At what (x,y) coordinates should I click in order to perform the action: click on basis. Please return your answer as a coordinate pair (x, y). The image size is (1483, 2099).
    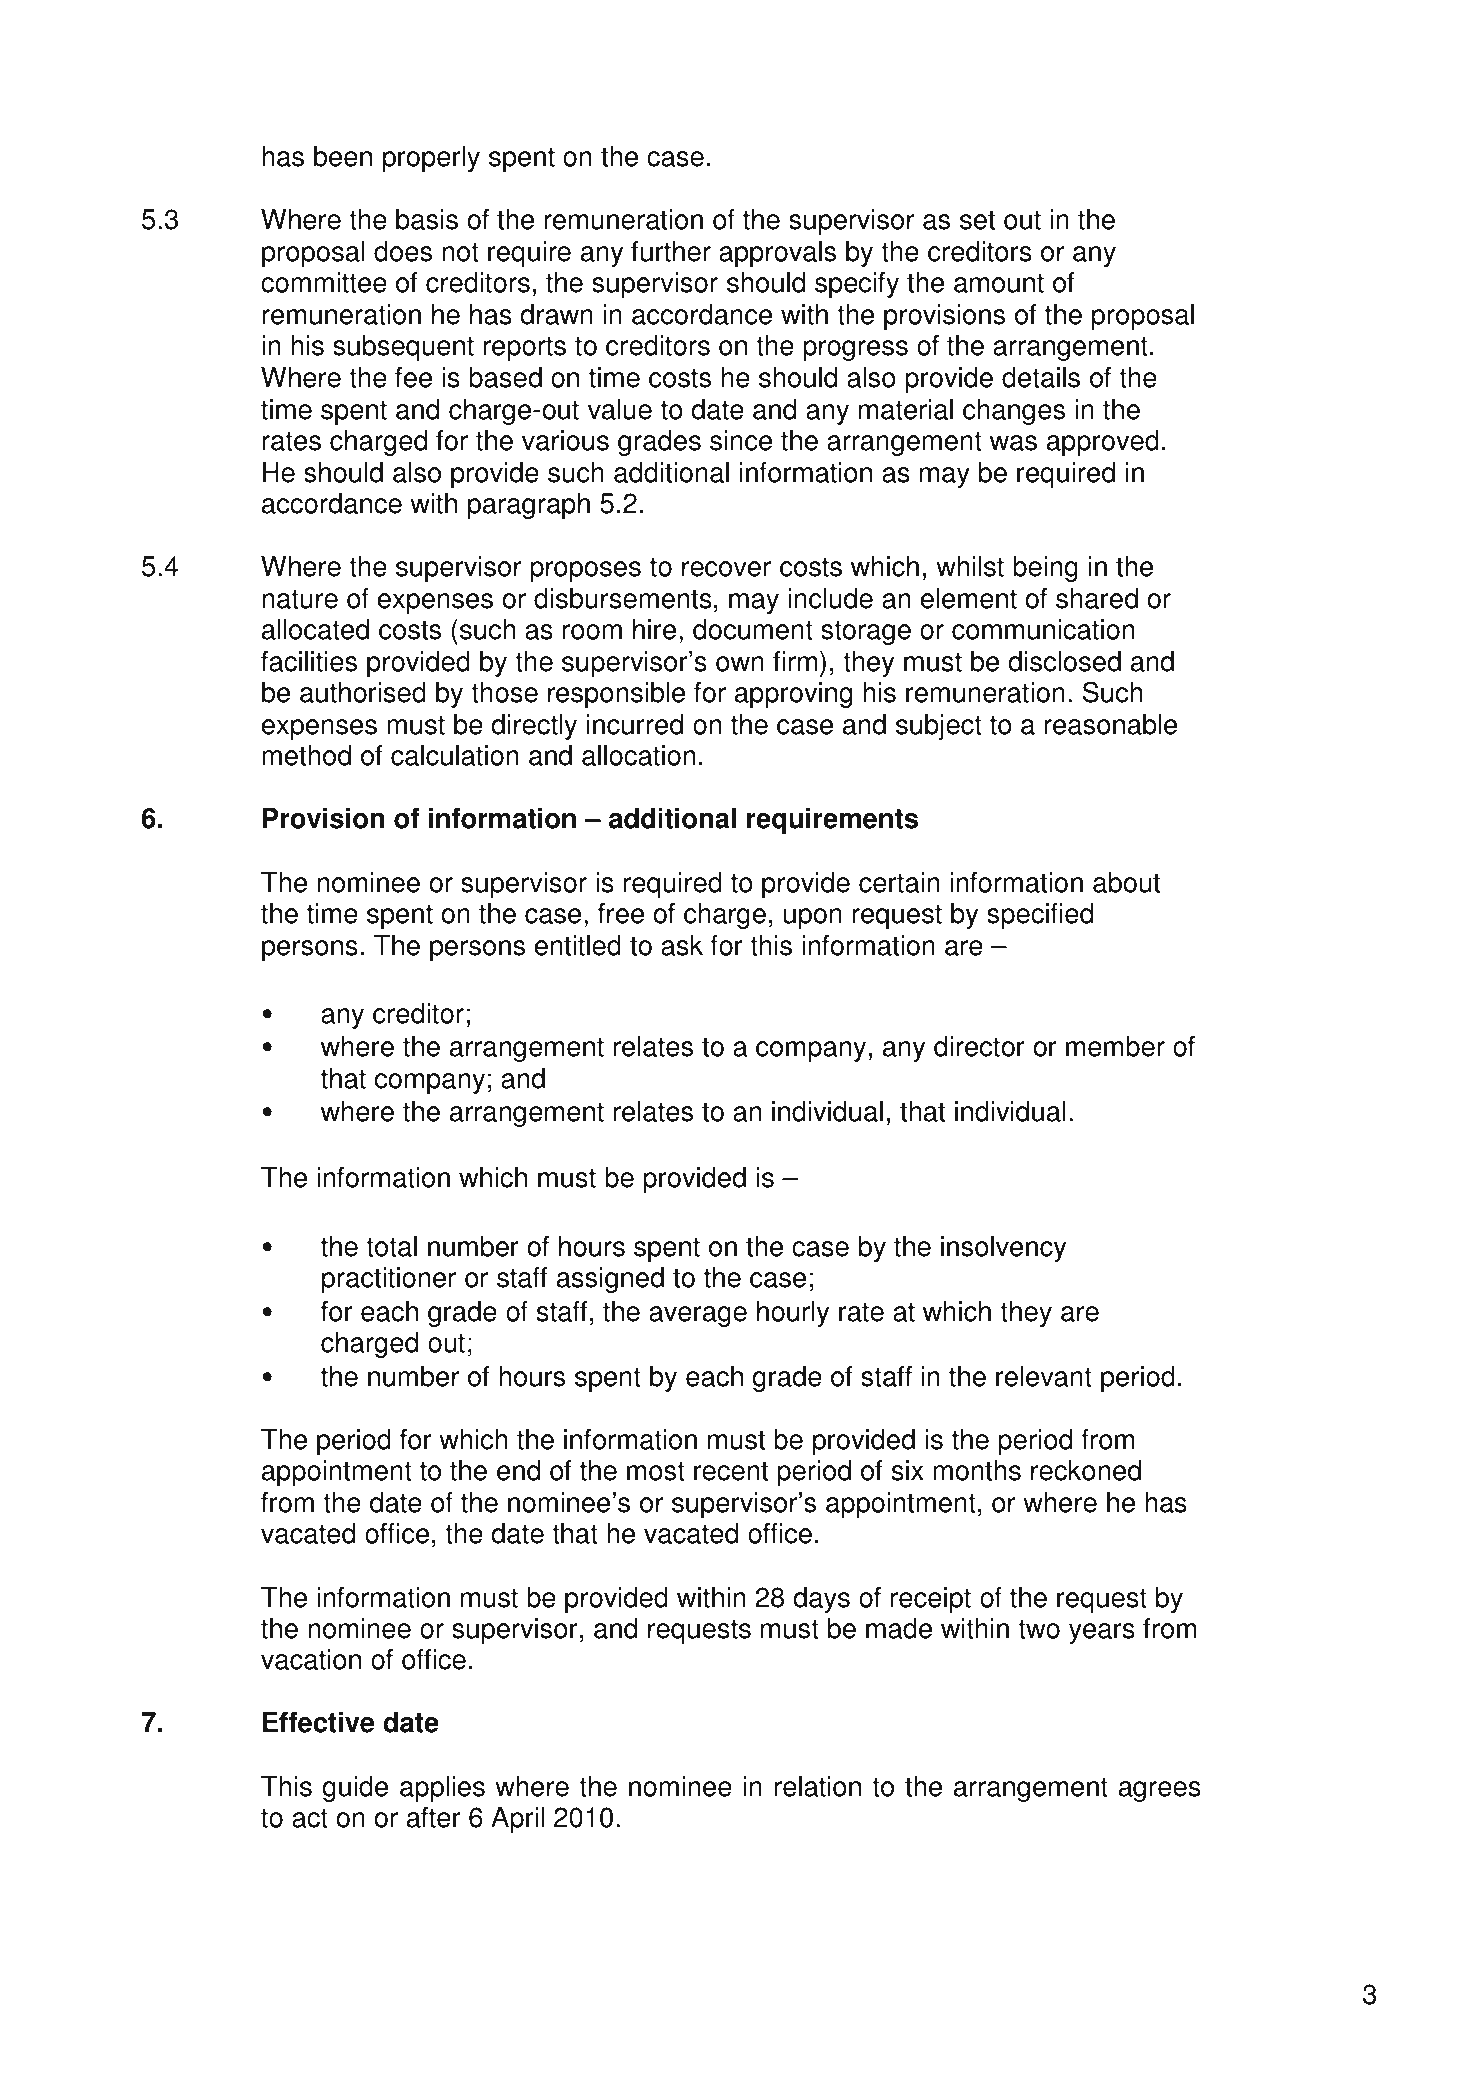
    Looking at the image, I should click on (427, 219).
